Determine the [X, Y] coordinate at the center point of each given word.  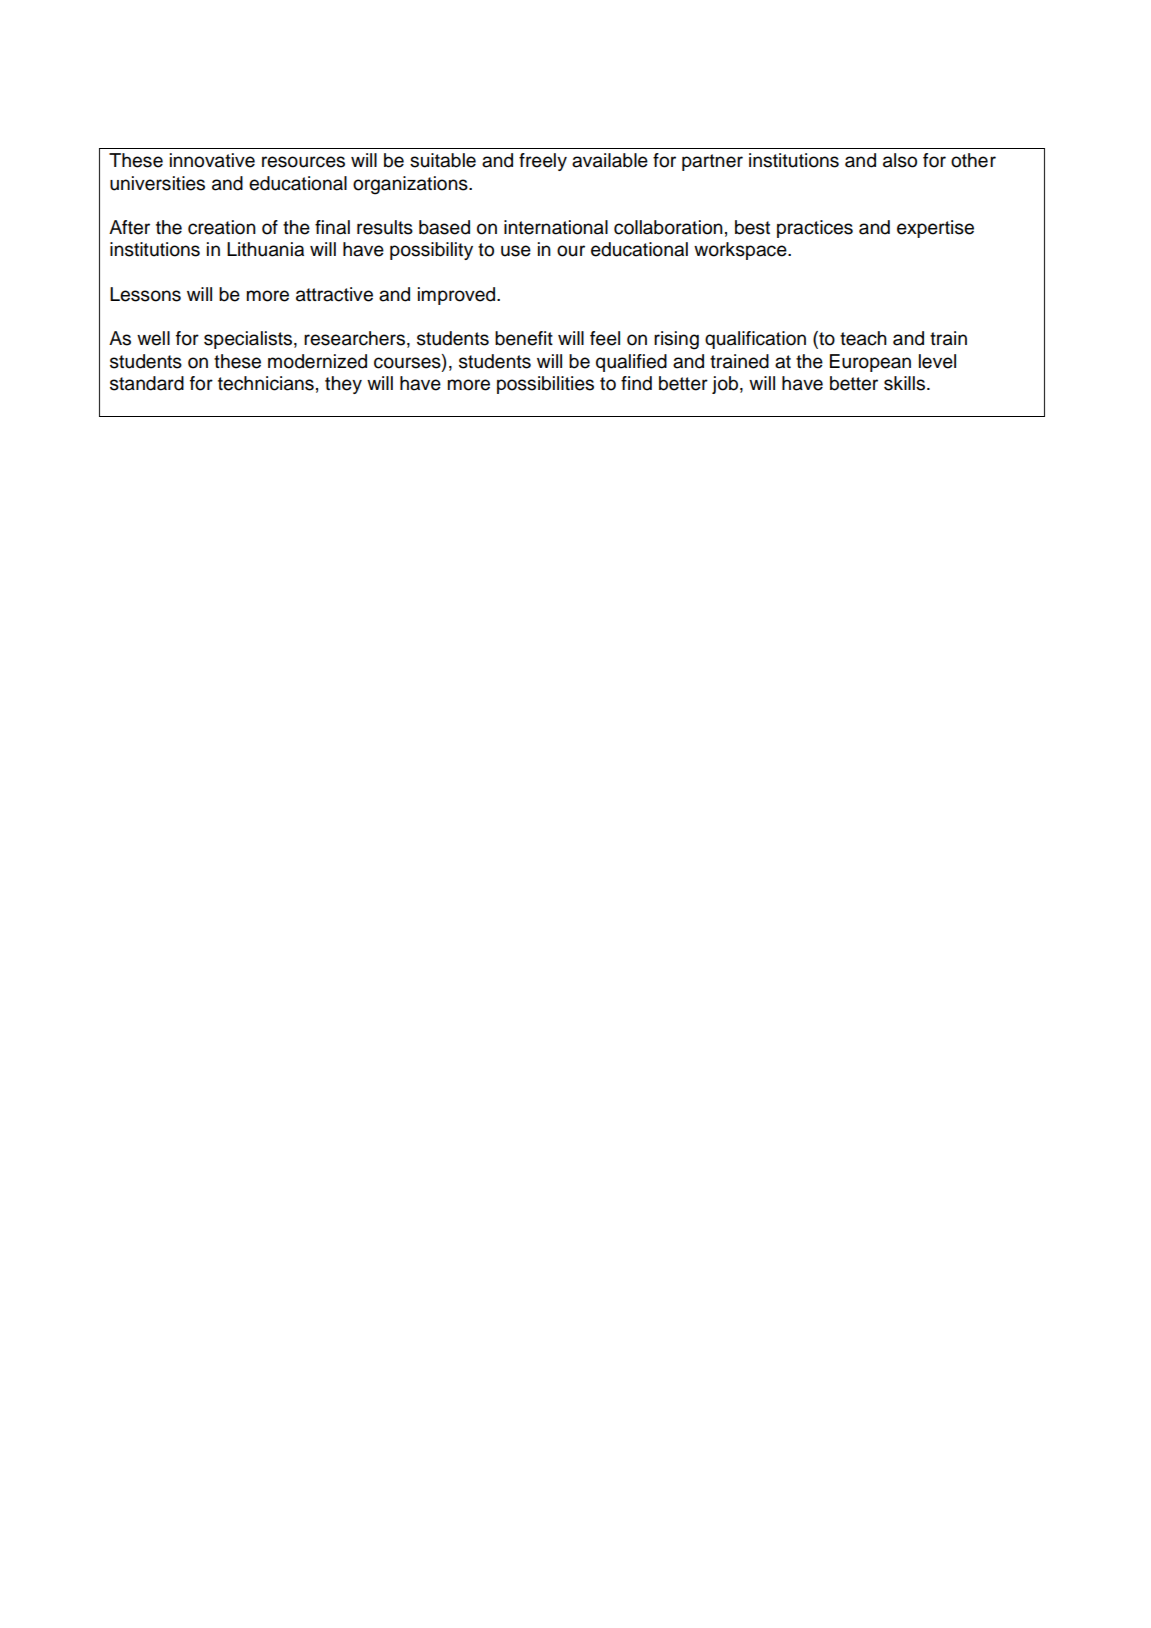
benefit [524, 338]
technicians [266, 383]
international [556, 227]
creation [222, 227]
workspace [741, 251]
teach [863, 338]
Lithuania [265, 249]
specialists [249, 340]
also [900, 160]
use [516, 251]
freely [543, 162]
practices [815, 229]
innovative [212, 160]
